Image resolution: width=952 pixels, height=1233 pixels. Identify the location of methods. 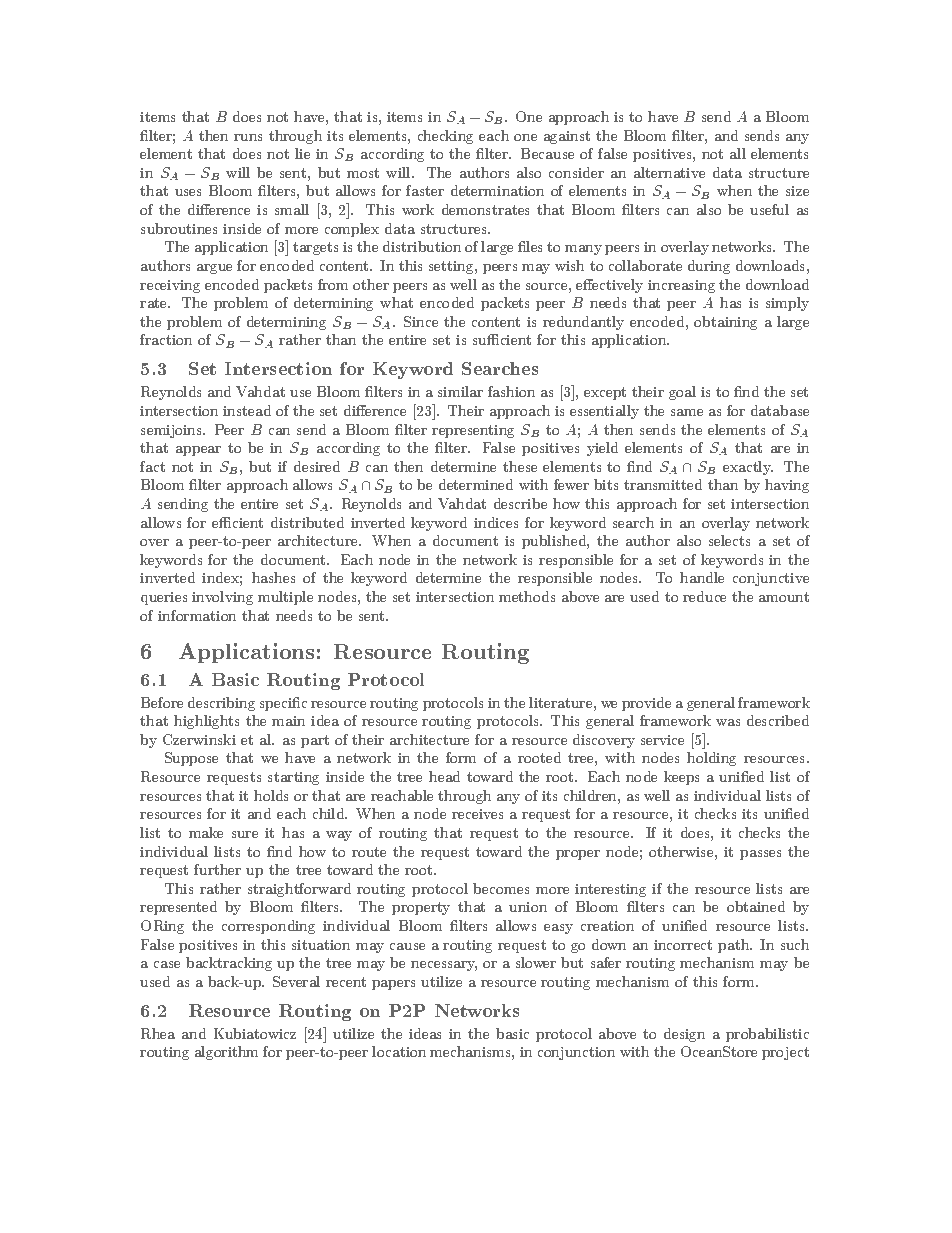
(527, 596).
